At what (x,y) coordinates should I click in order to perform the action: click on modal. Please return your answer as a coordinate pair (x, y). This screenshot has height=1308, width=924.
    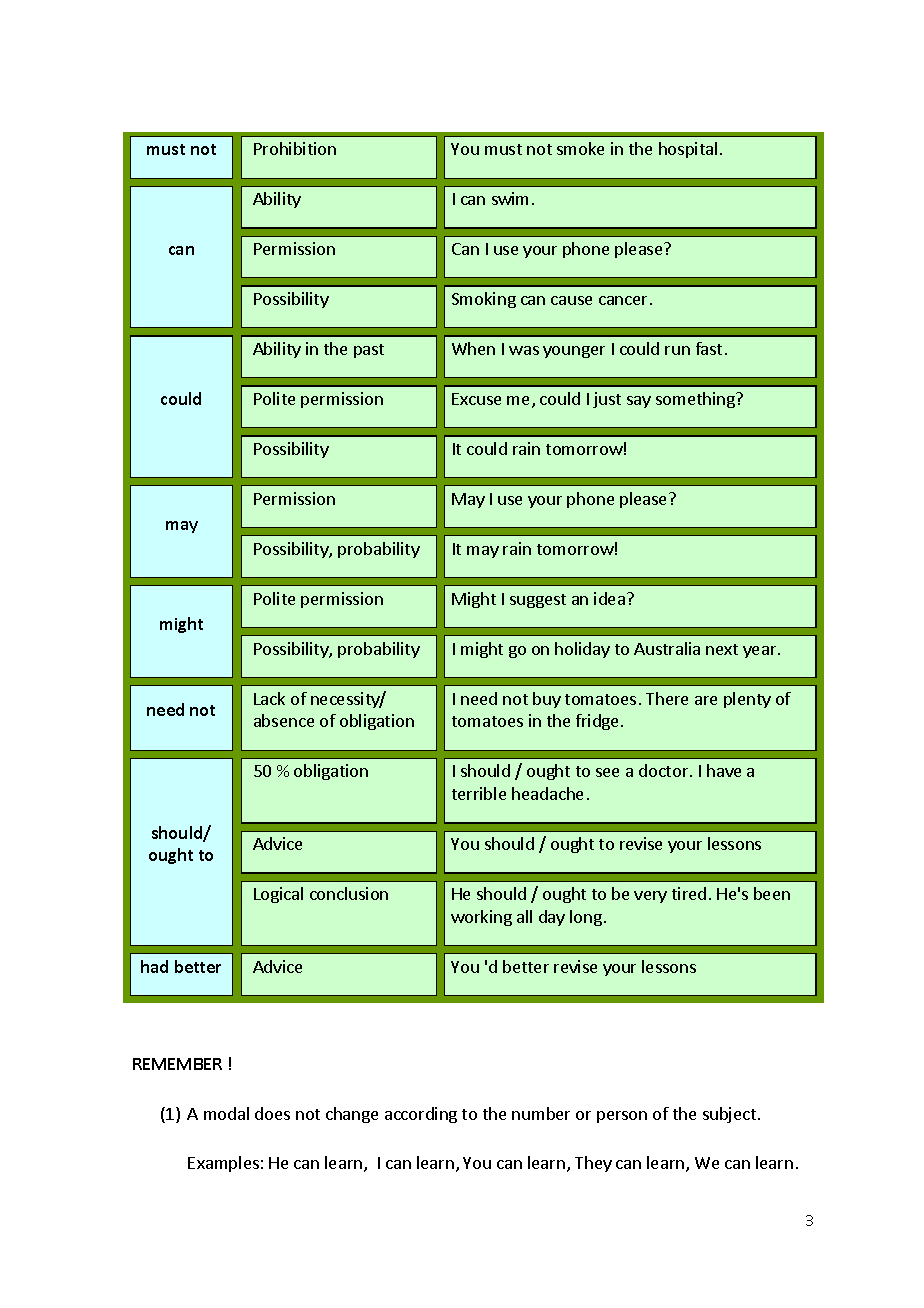
    Looking at the image, I should click on (226, 1113).
